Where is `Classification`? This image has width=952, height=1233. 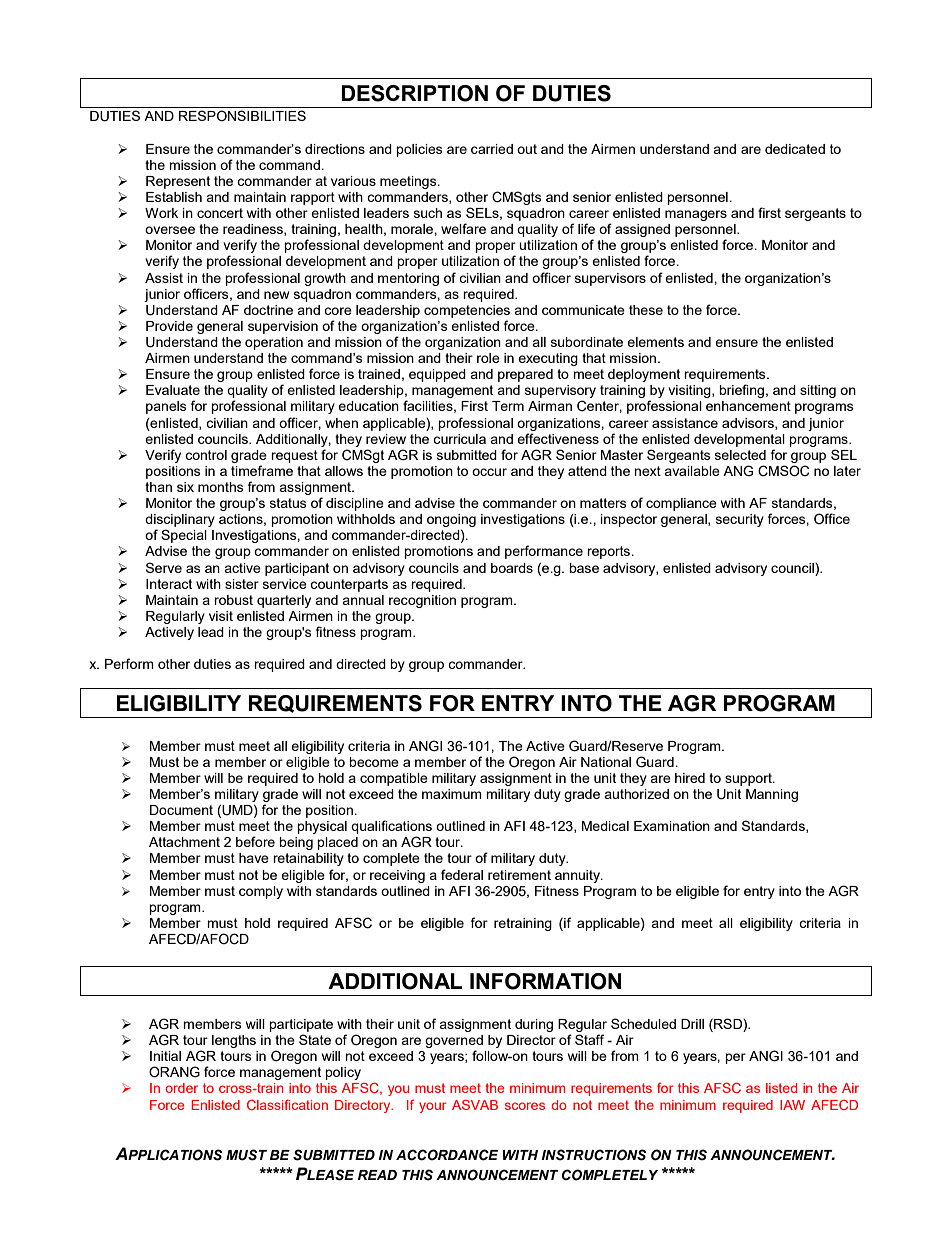
Classification is located at coordinates (287, 1104).
